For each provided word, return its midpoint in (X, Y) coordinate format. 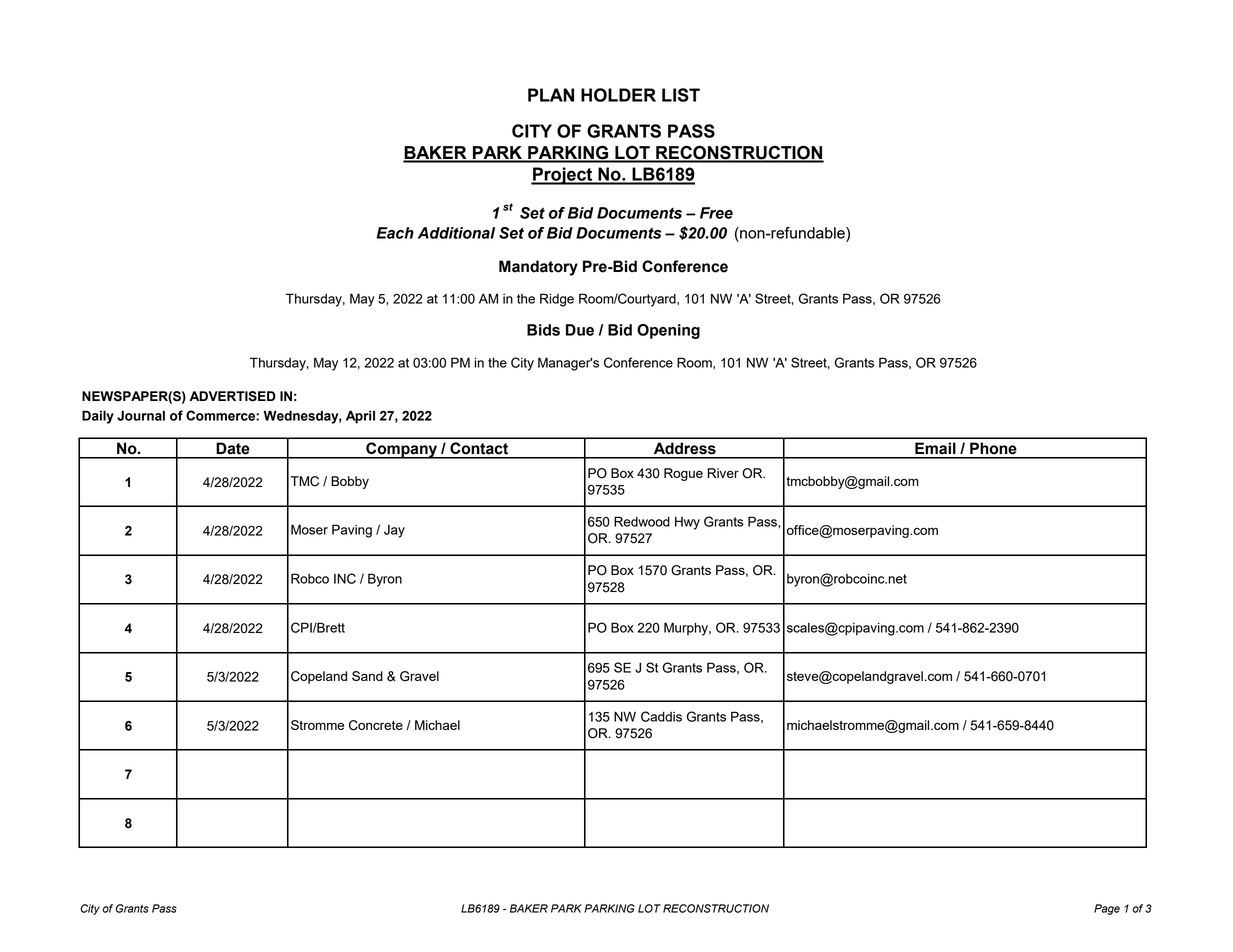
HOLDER (618, 95)
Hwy (687, 523)
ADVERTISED (233, 396)
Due (580, 330)
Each (395, 233)
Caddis (661, 716)
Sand (367, 676)
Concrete (376, 725)
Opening (668, 331)
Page (1107, 909)
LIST (681, 95)
